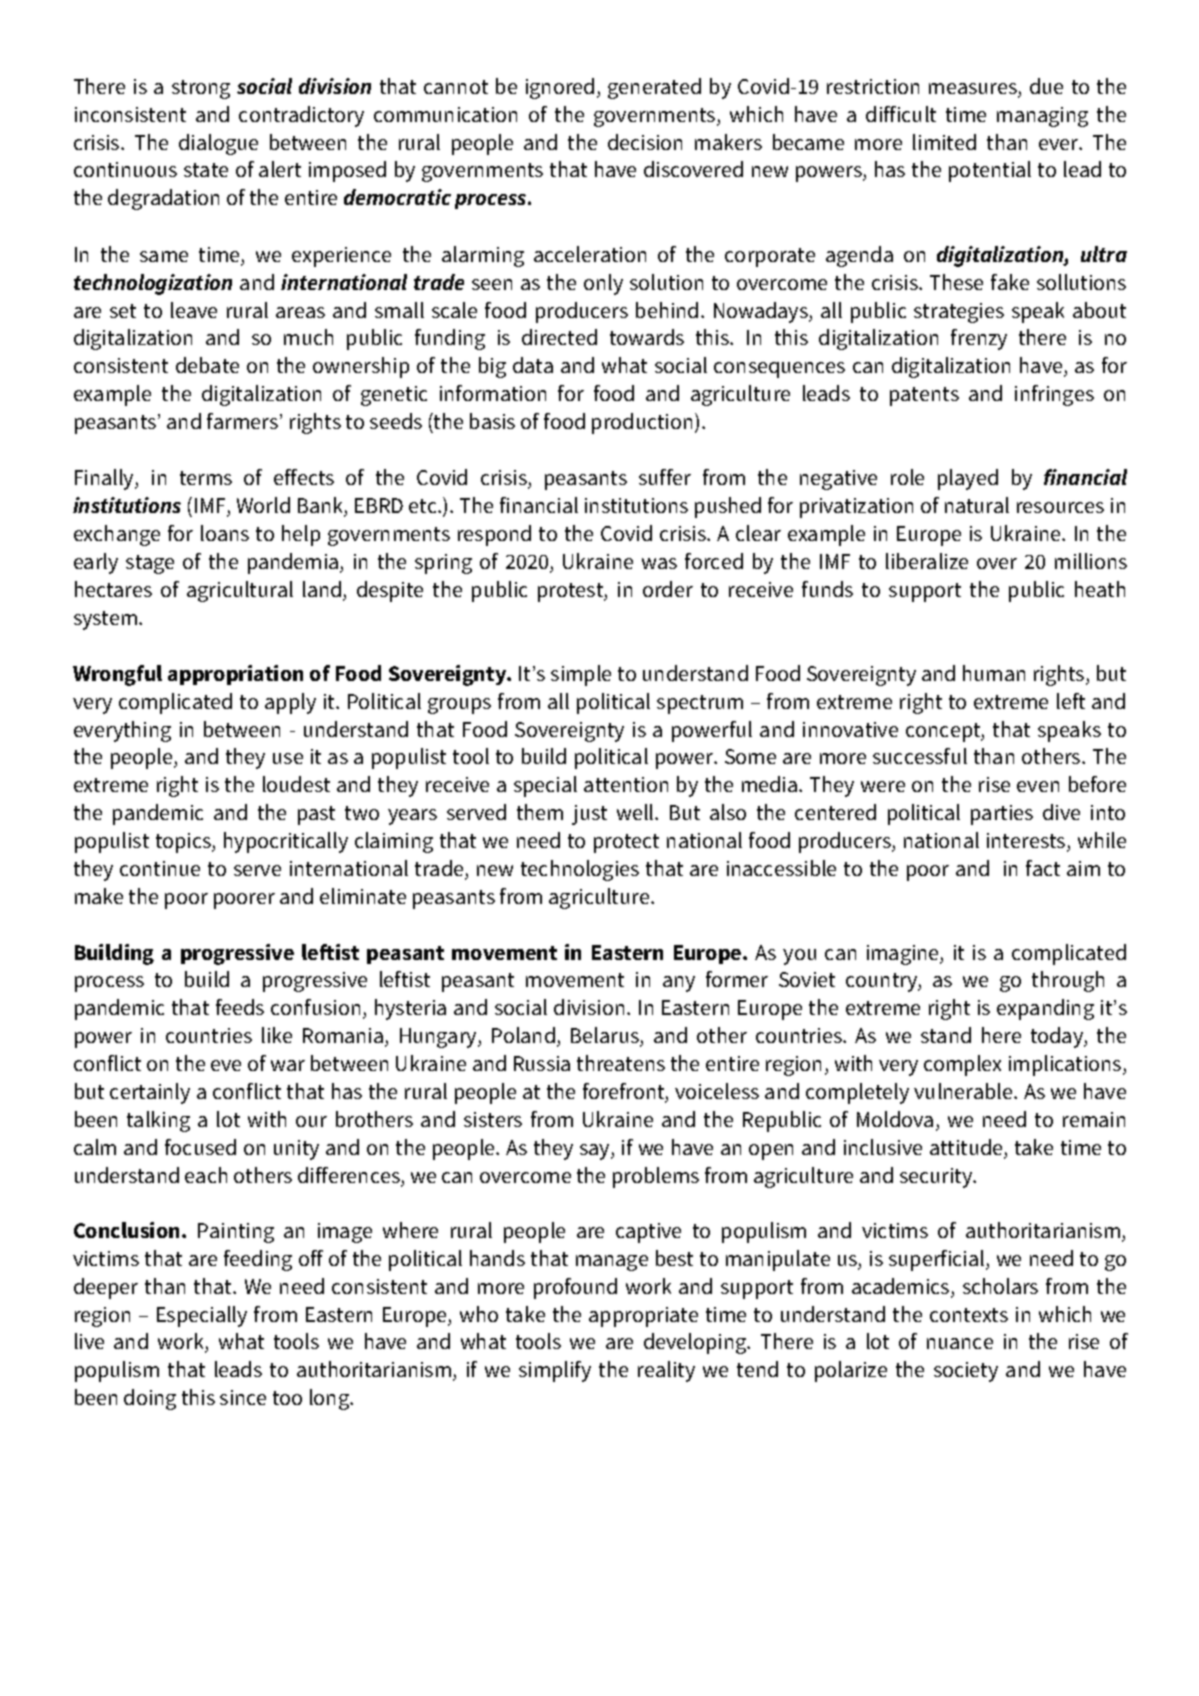 Image resolution: width=1199 pixels, height=1696 pixels. What do you see at coordinates (555, 1371) in the screenshot?
I see `simplify` at bounding box center [555, 1371].
